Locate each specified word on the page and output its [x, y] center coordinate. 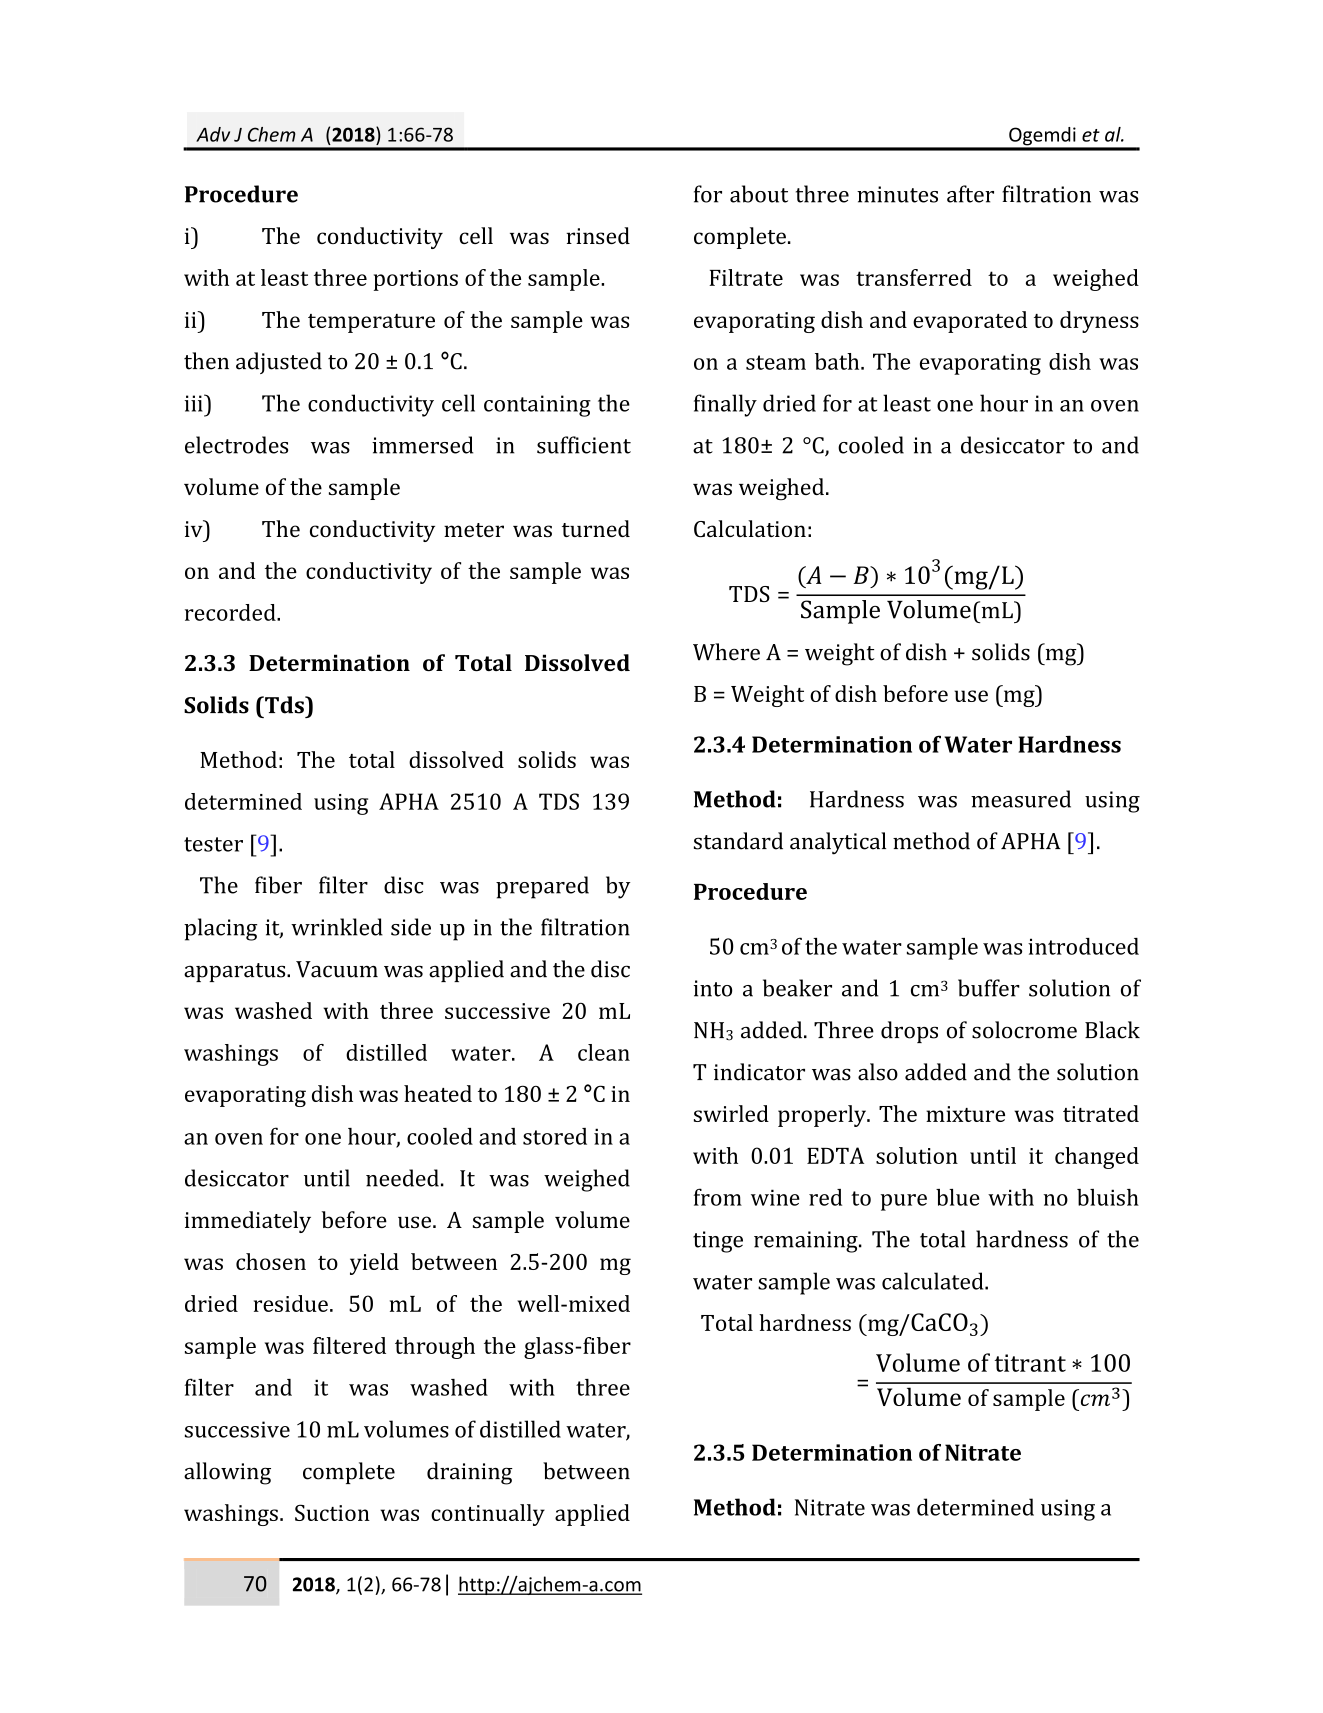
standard [738, 841]
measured [1021, 799]
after [970, 194]
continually [488, 1515]
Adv [213, 134]
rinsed [598, 235]
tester [213, 844]
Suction [332, 1512]
